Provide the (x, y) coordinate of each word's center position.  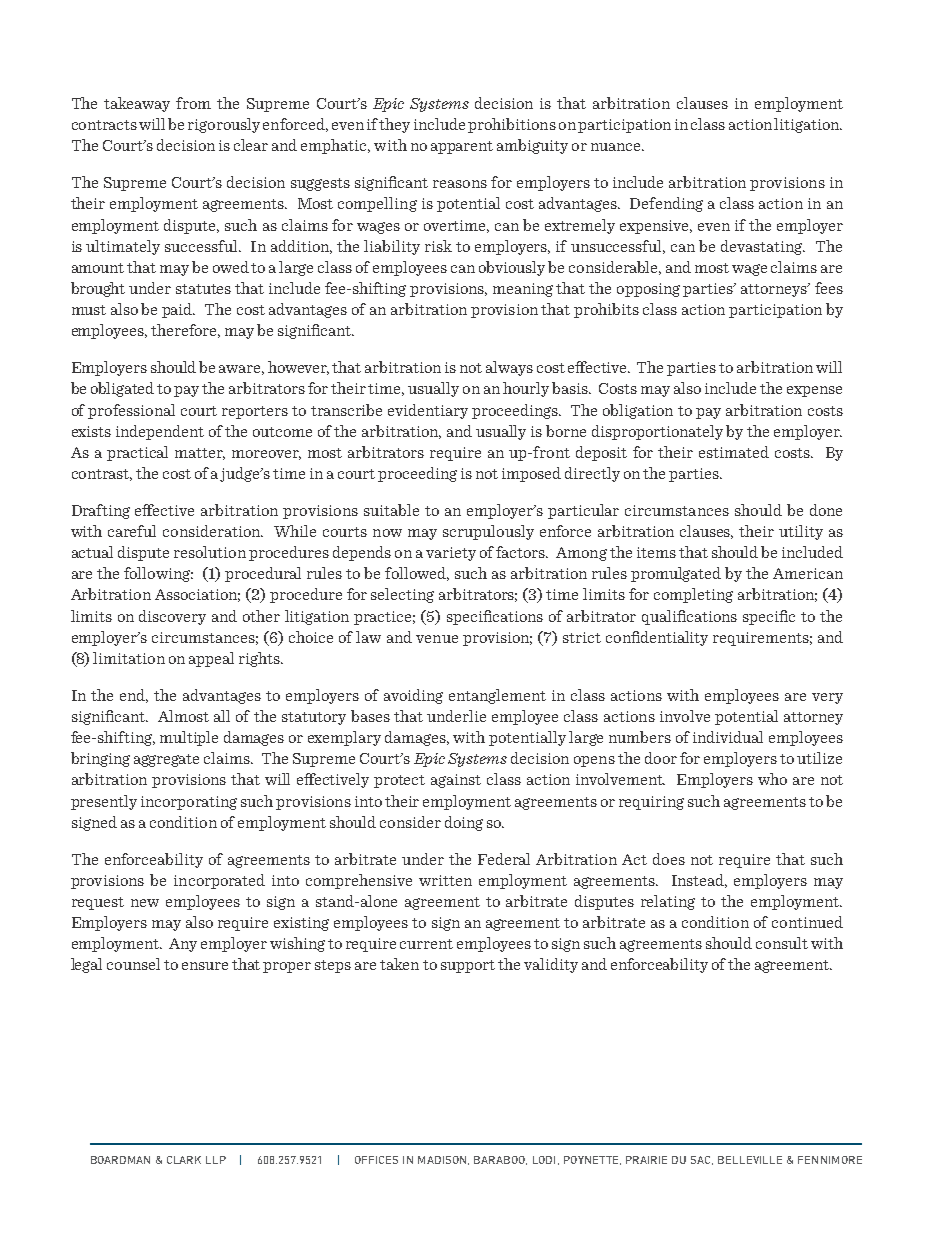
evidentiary (428, 411)
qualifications (689, 617)
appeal (211, 659)
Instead (699, 881)
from (193, 103)
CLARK (184, 1160)
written (445, 880)
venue (437, 639)
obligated (122, 389)
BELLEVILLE (750, 1160)
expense (814, 391)
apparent (462, 147)
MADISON (443, 1160)
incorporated (219, 881)
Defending (666, 204)
